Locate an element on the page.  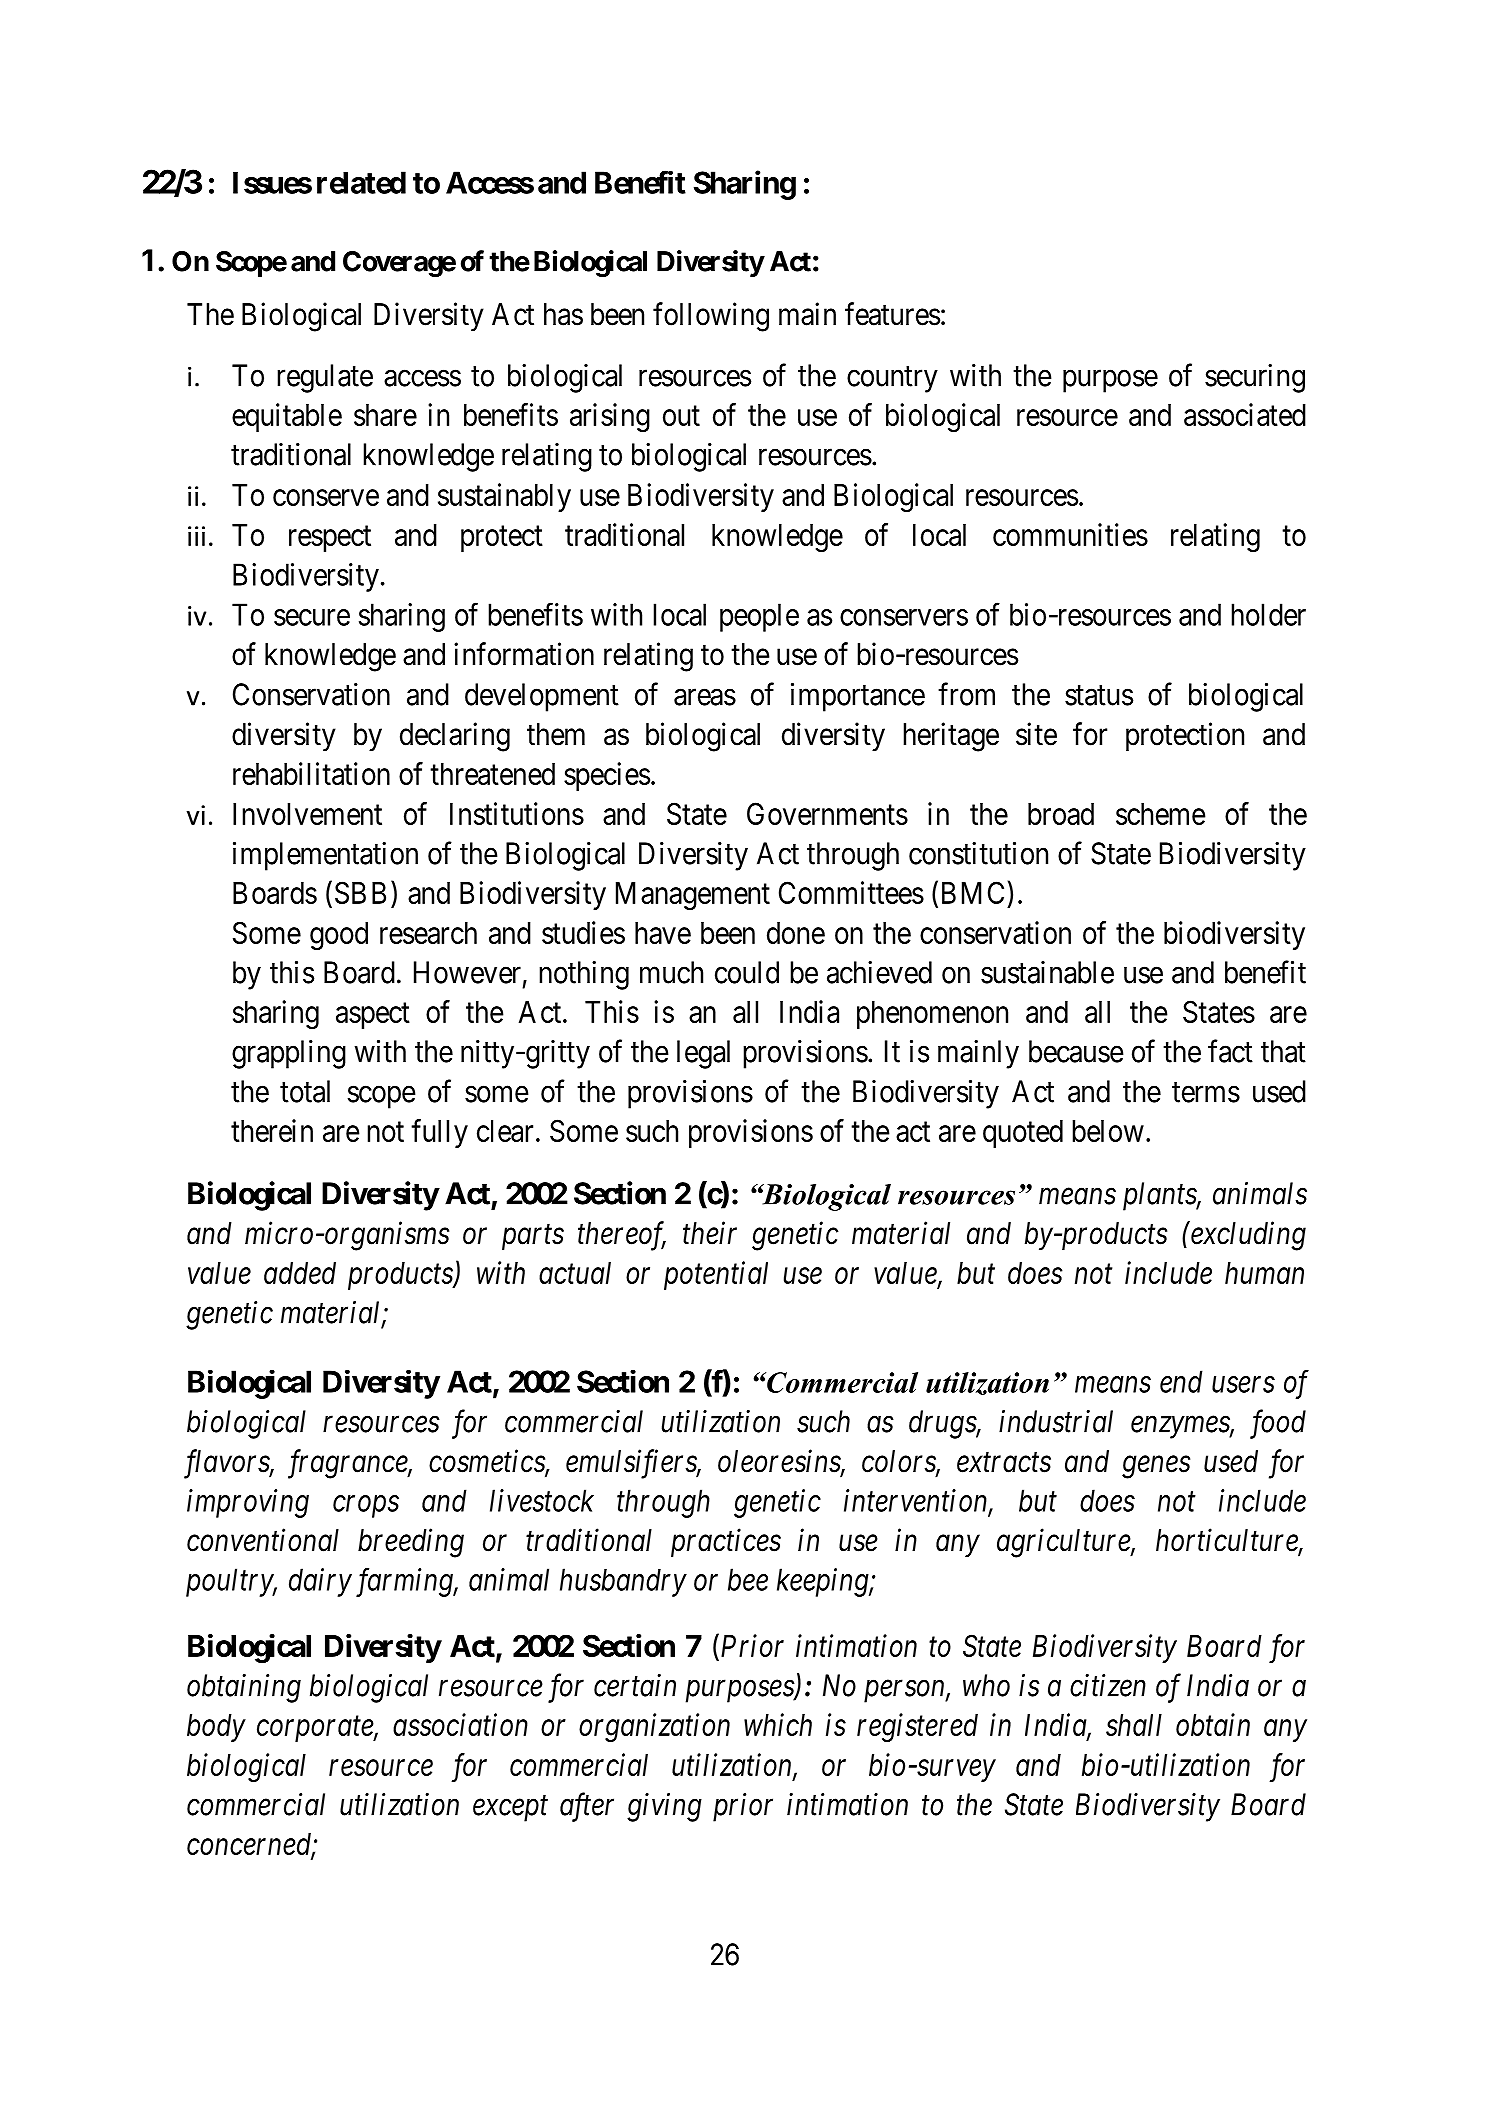
holder is located at coordinates (1268, 614).
